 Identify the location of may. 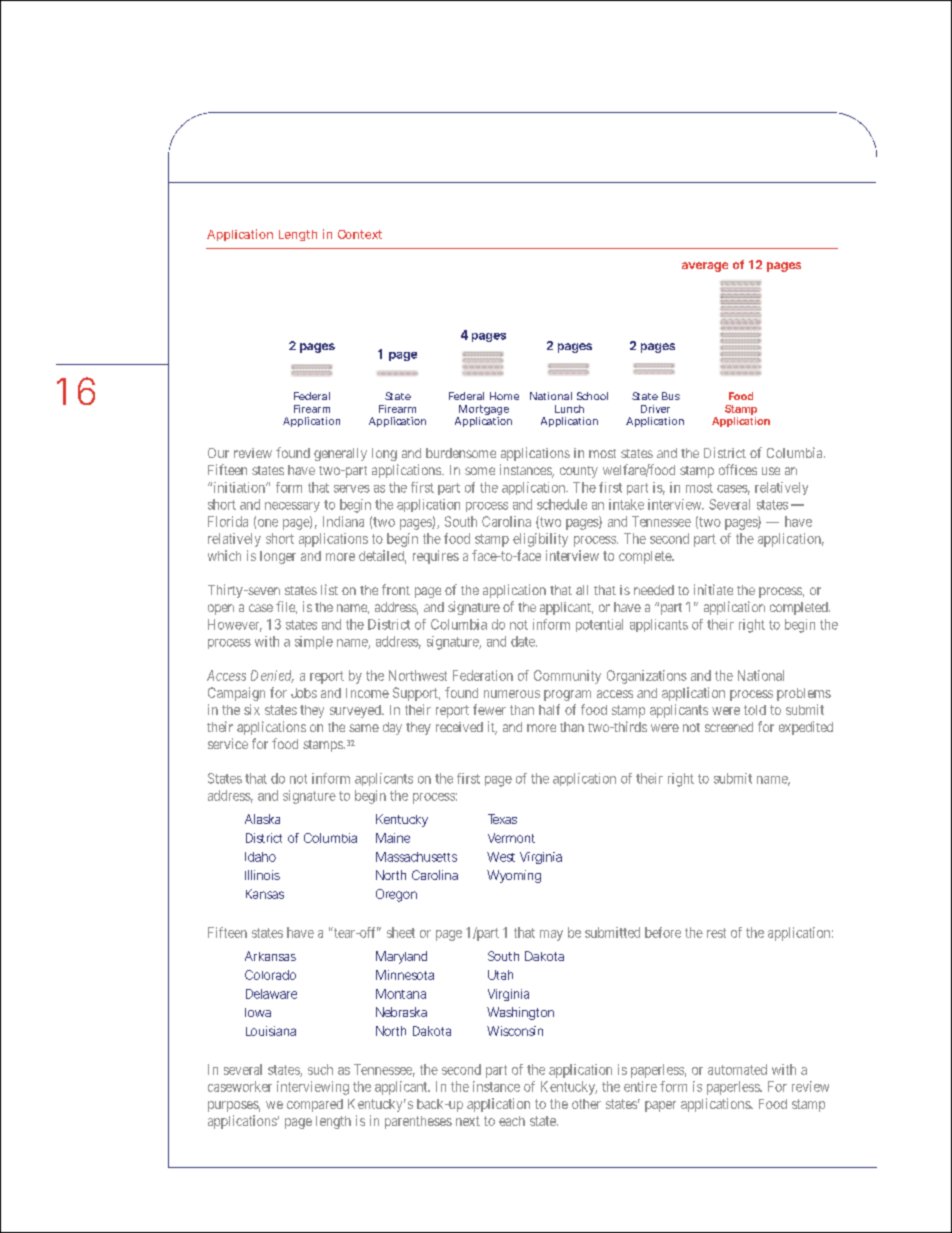
(551, 935).
